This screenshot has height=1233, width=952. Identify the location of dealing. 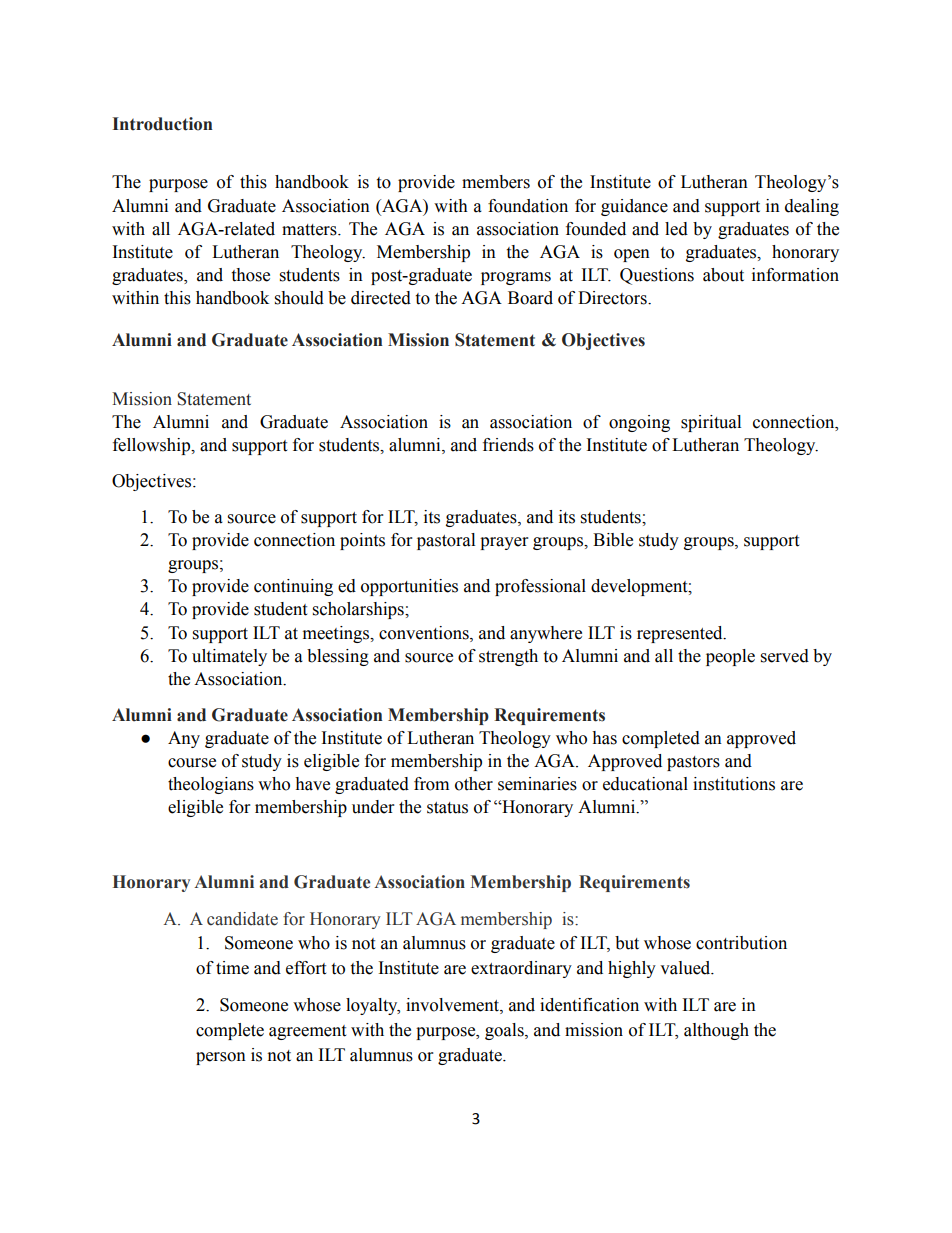
(812, 207).
